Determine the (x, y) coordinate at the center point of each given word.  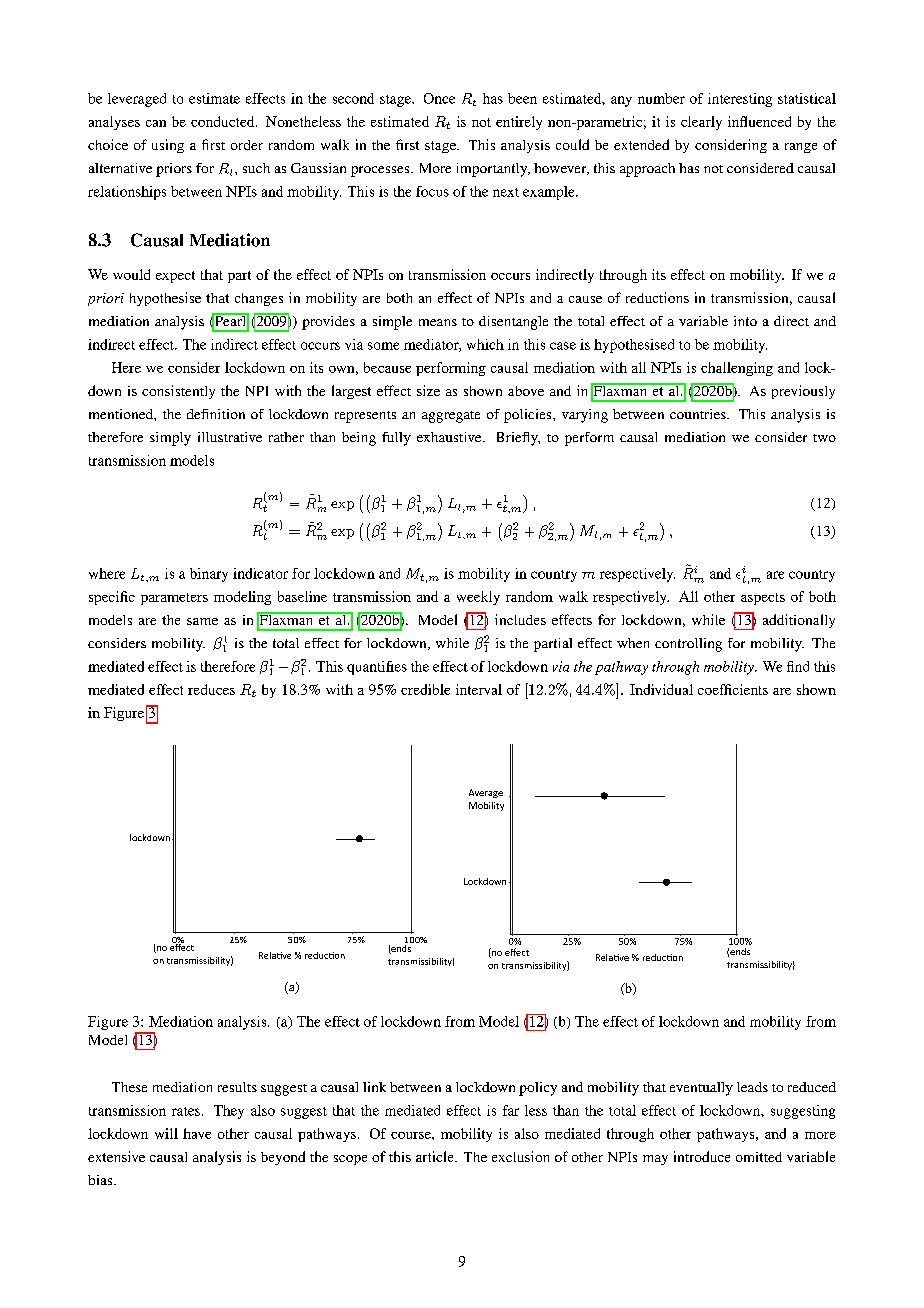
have (197, 1133)
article (436, 1156)
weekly (478, 598)
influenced (759, 121)
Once (439, 98)
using (168, 146)
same (202, 621)
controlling (688, 645)
